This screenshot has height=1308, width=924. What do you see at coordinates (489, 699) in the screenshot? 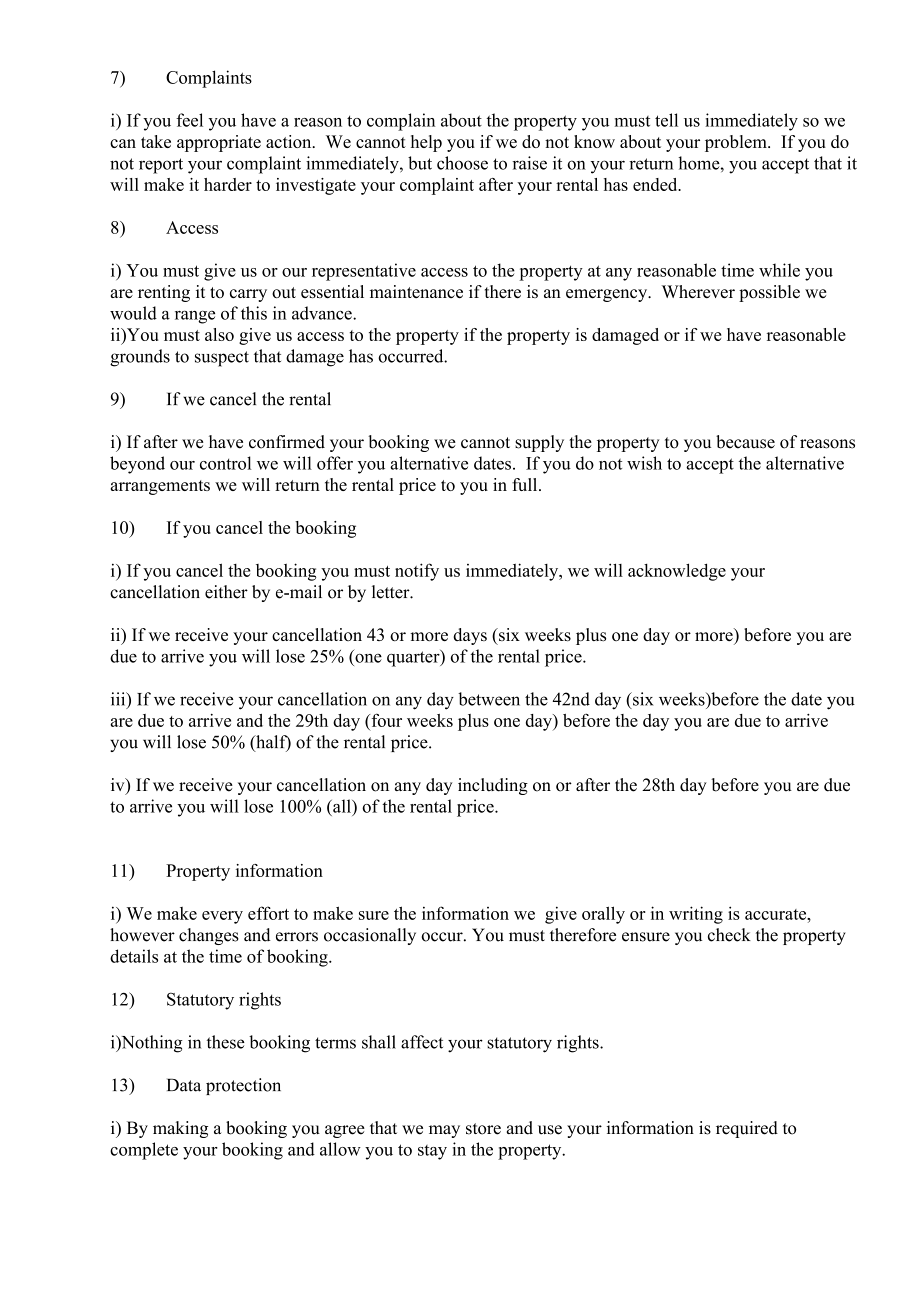
I see `between` at bounding box center [489, 699].
